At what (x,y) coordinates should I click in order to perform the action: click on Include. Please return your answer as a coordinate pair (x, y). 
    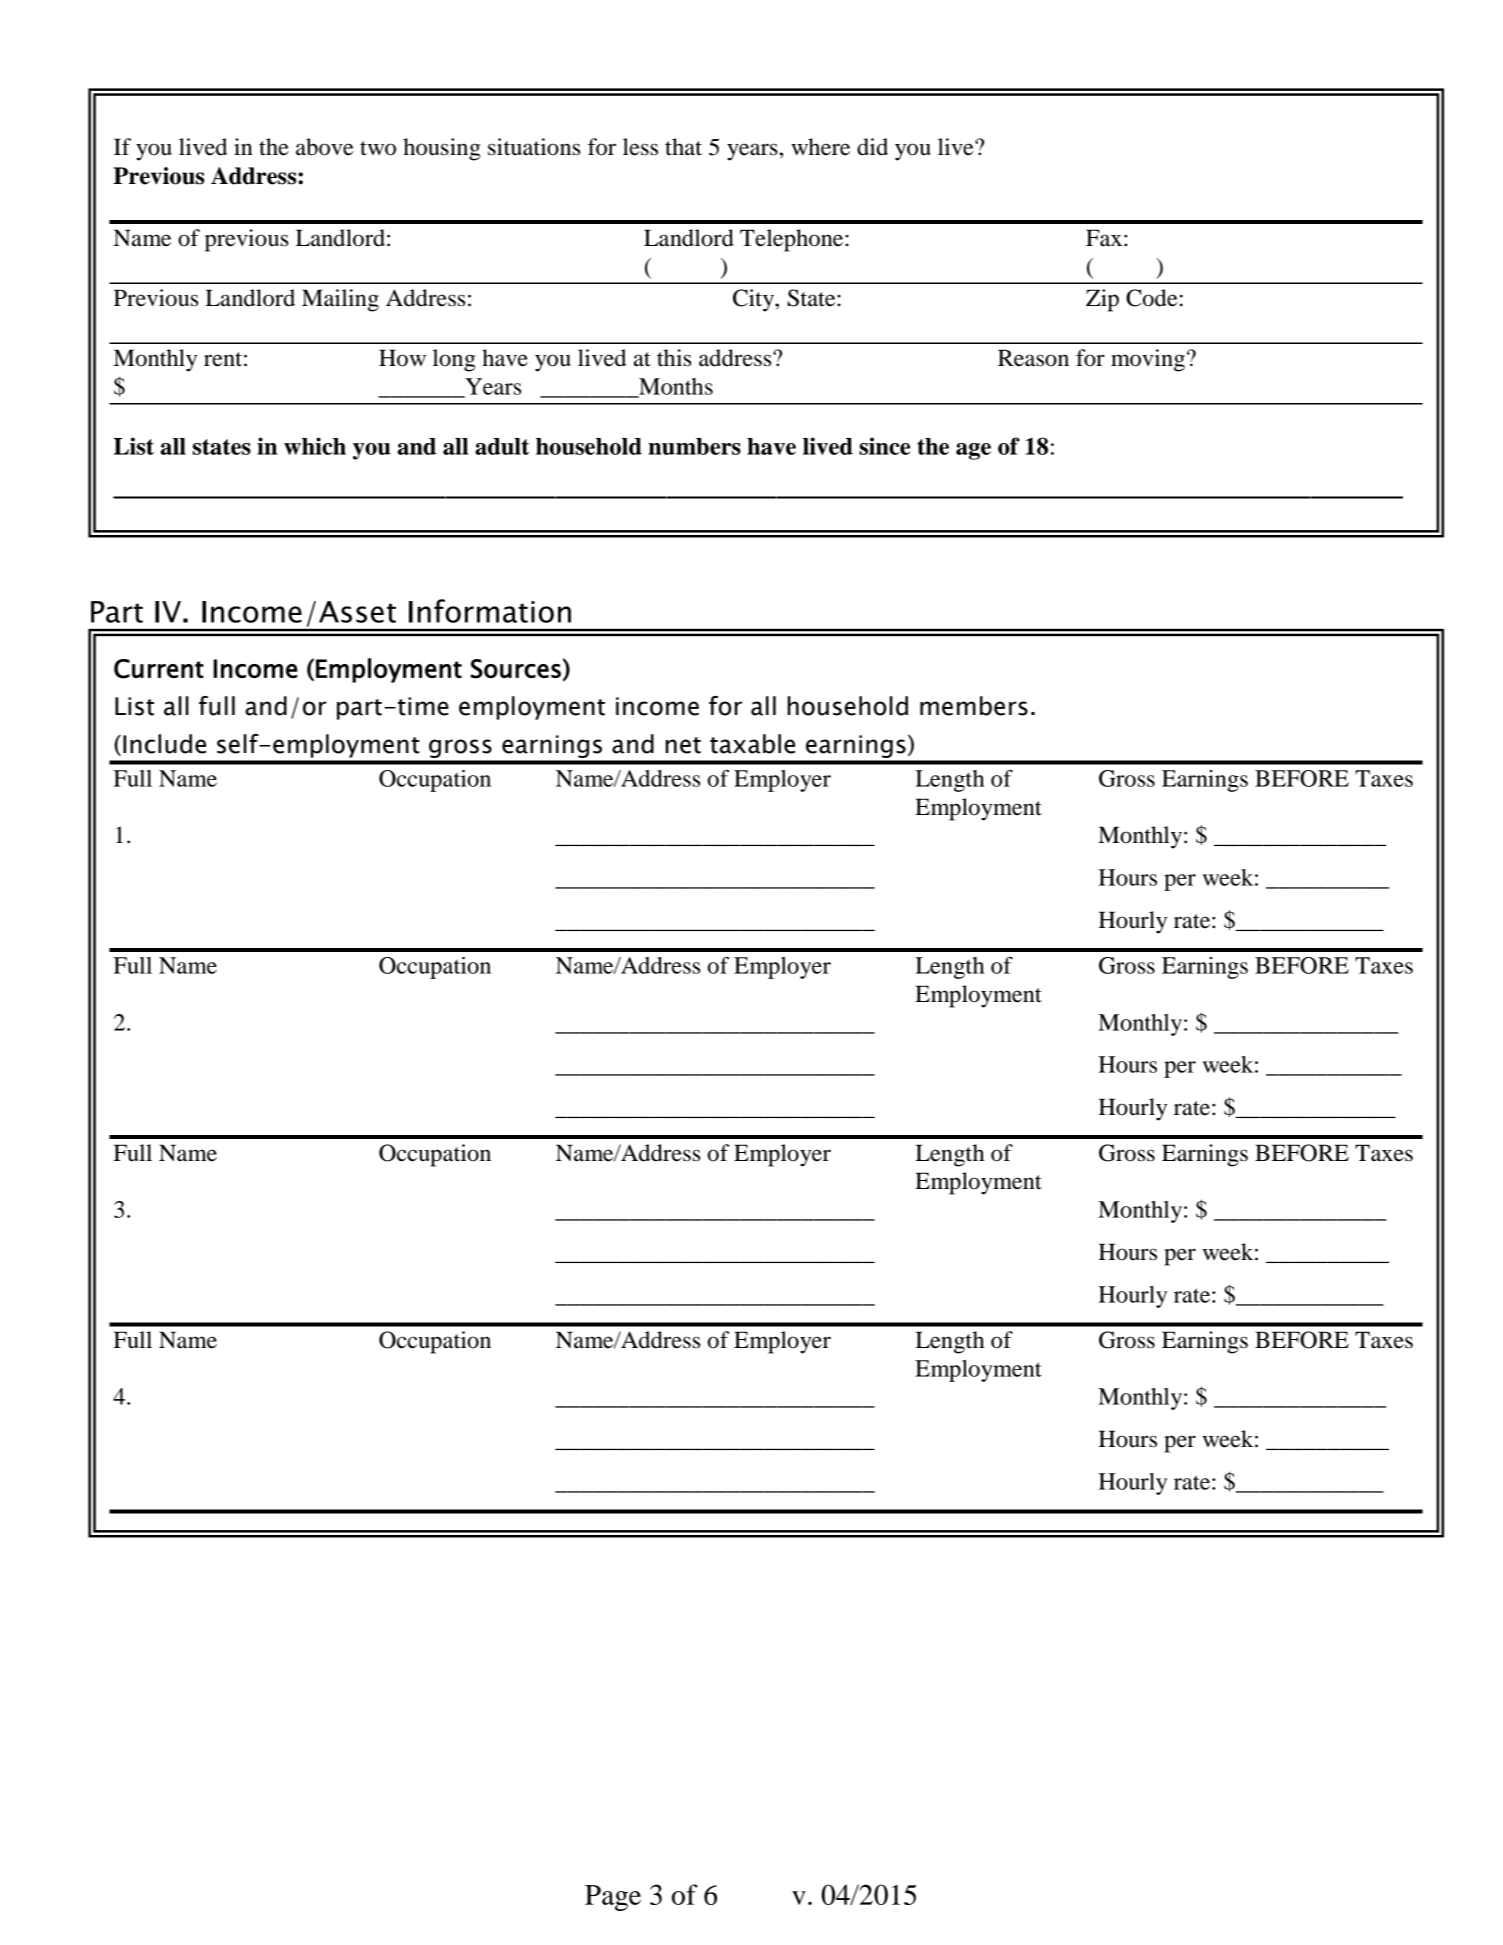
    Looking at the image, I should click on (164, 744).
